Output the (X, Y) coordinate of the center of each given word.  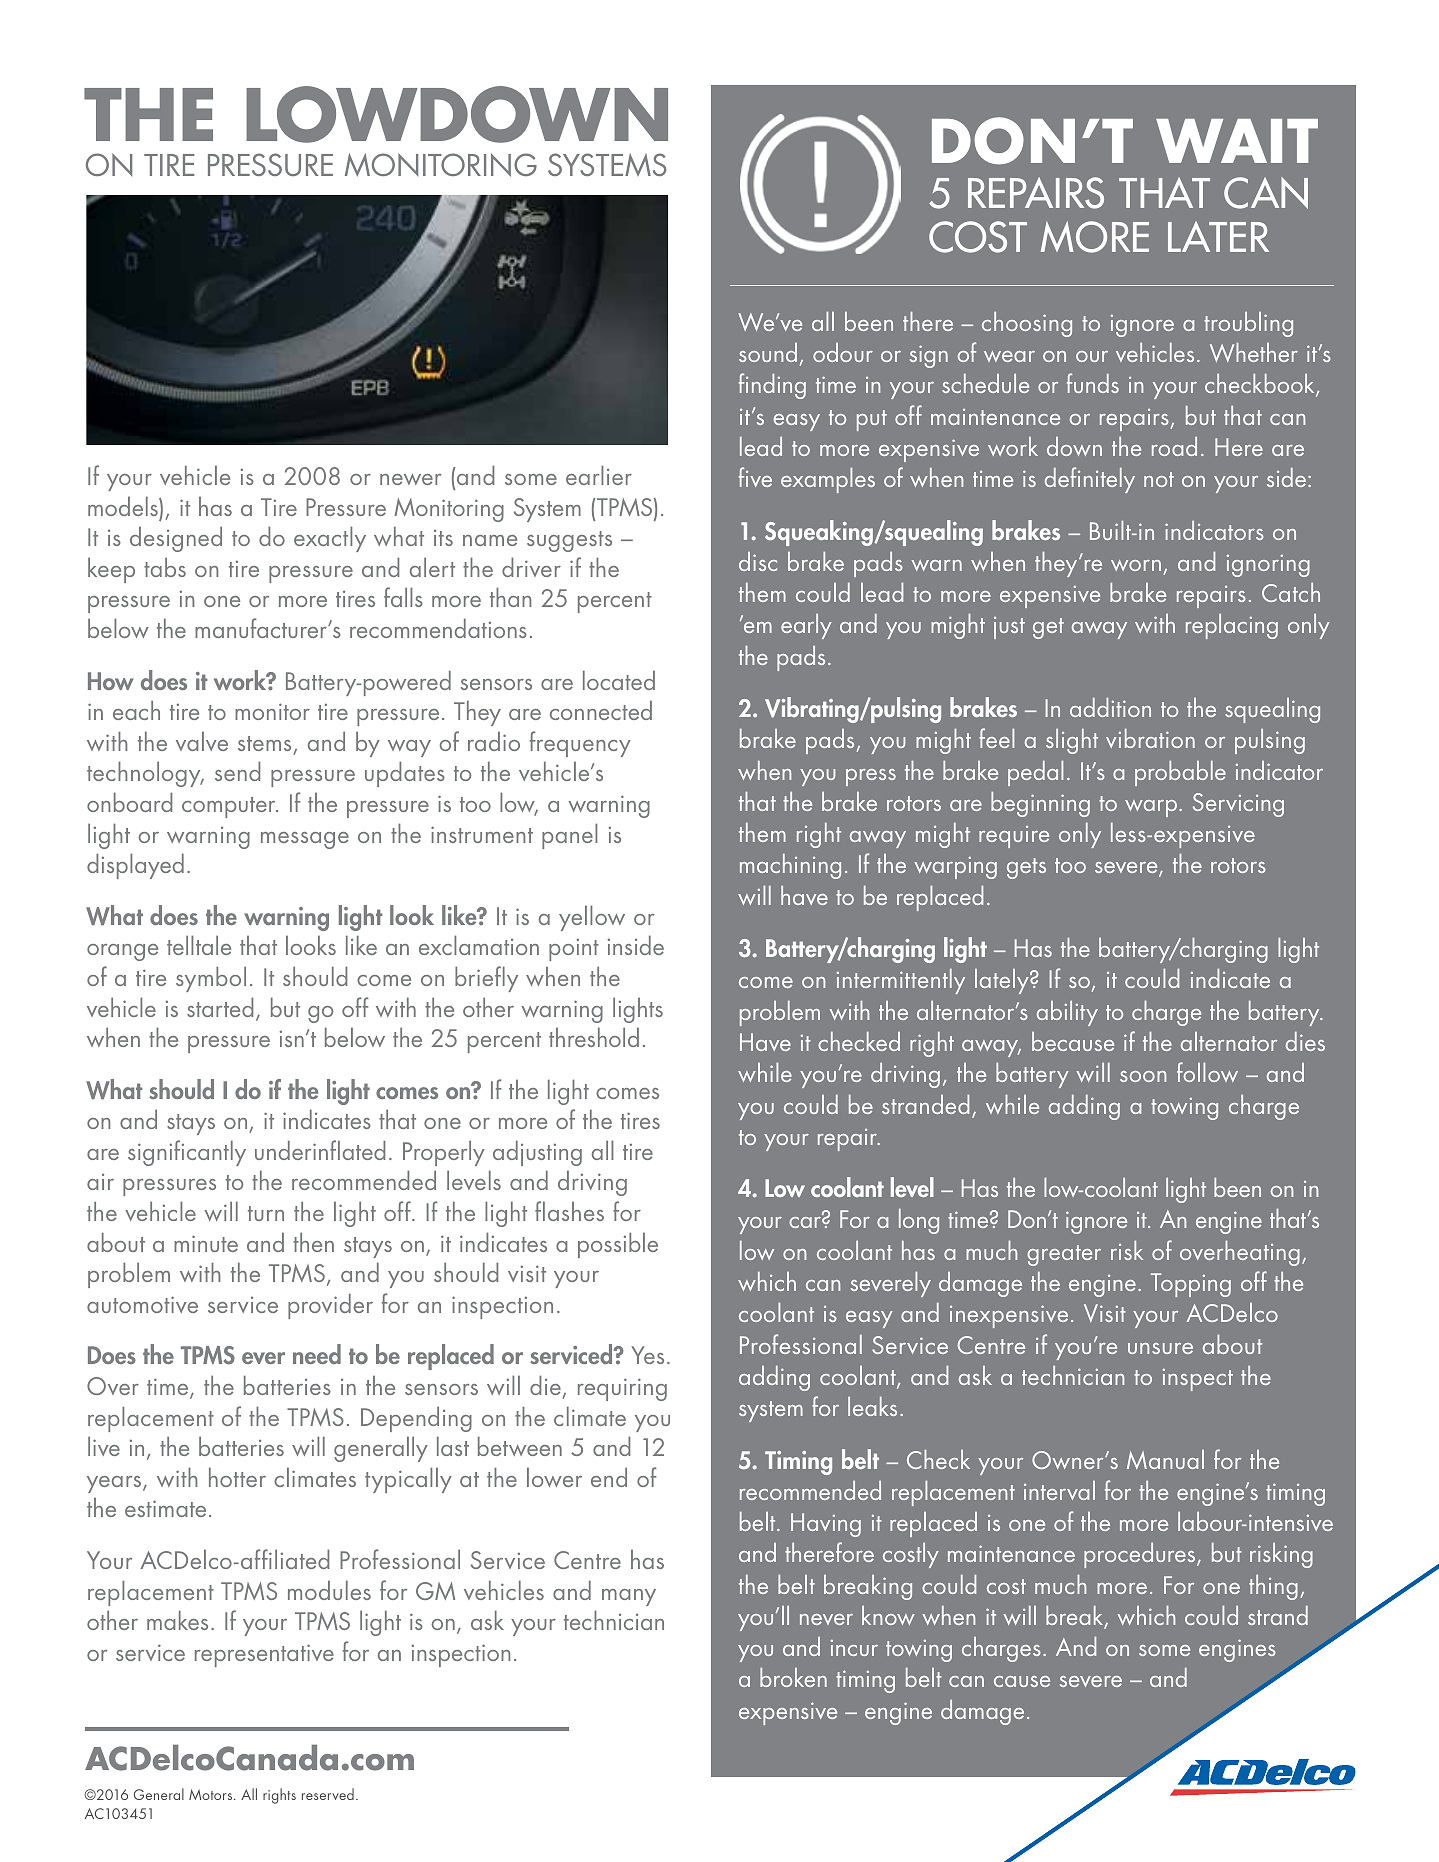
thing (1273, 1587)
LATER (1218, 236)
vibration (1150, 738)
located (619, 680)
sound (768, 352)
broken (793, 1677)
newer (410, 479)
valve (202, 741)
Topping (1191, 1285)
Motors (212, 1794)
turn (266, 1213)
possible (618, 1245)
